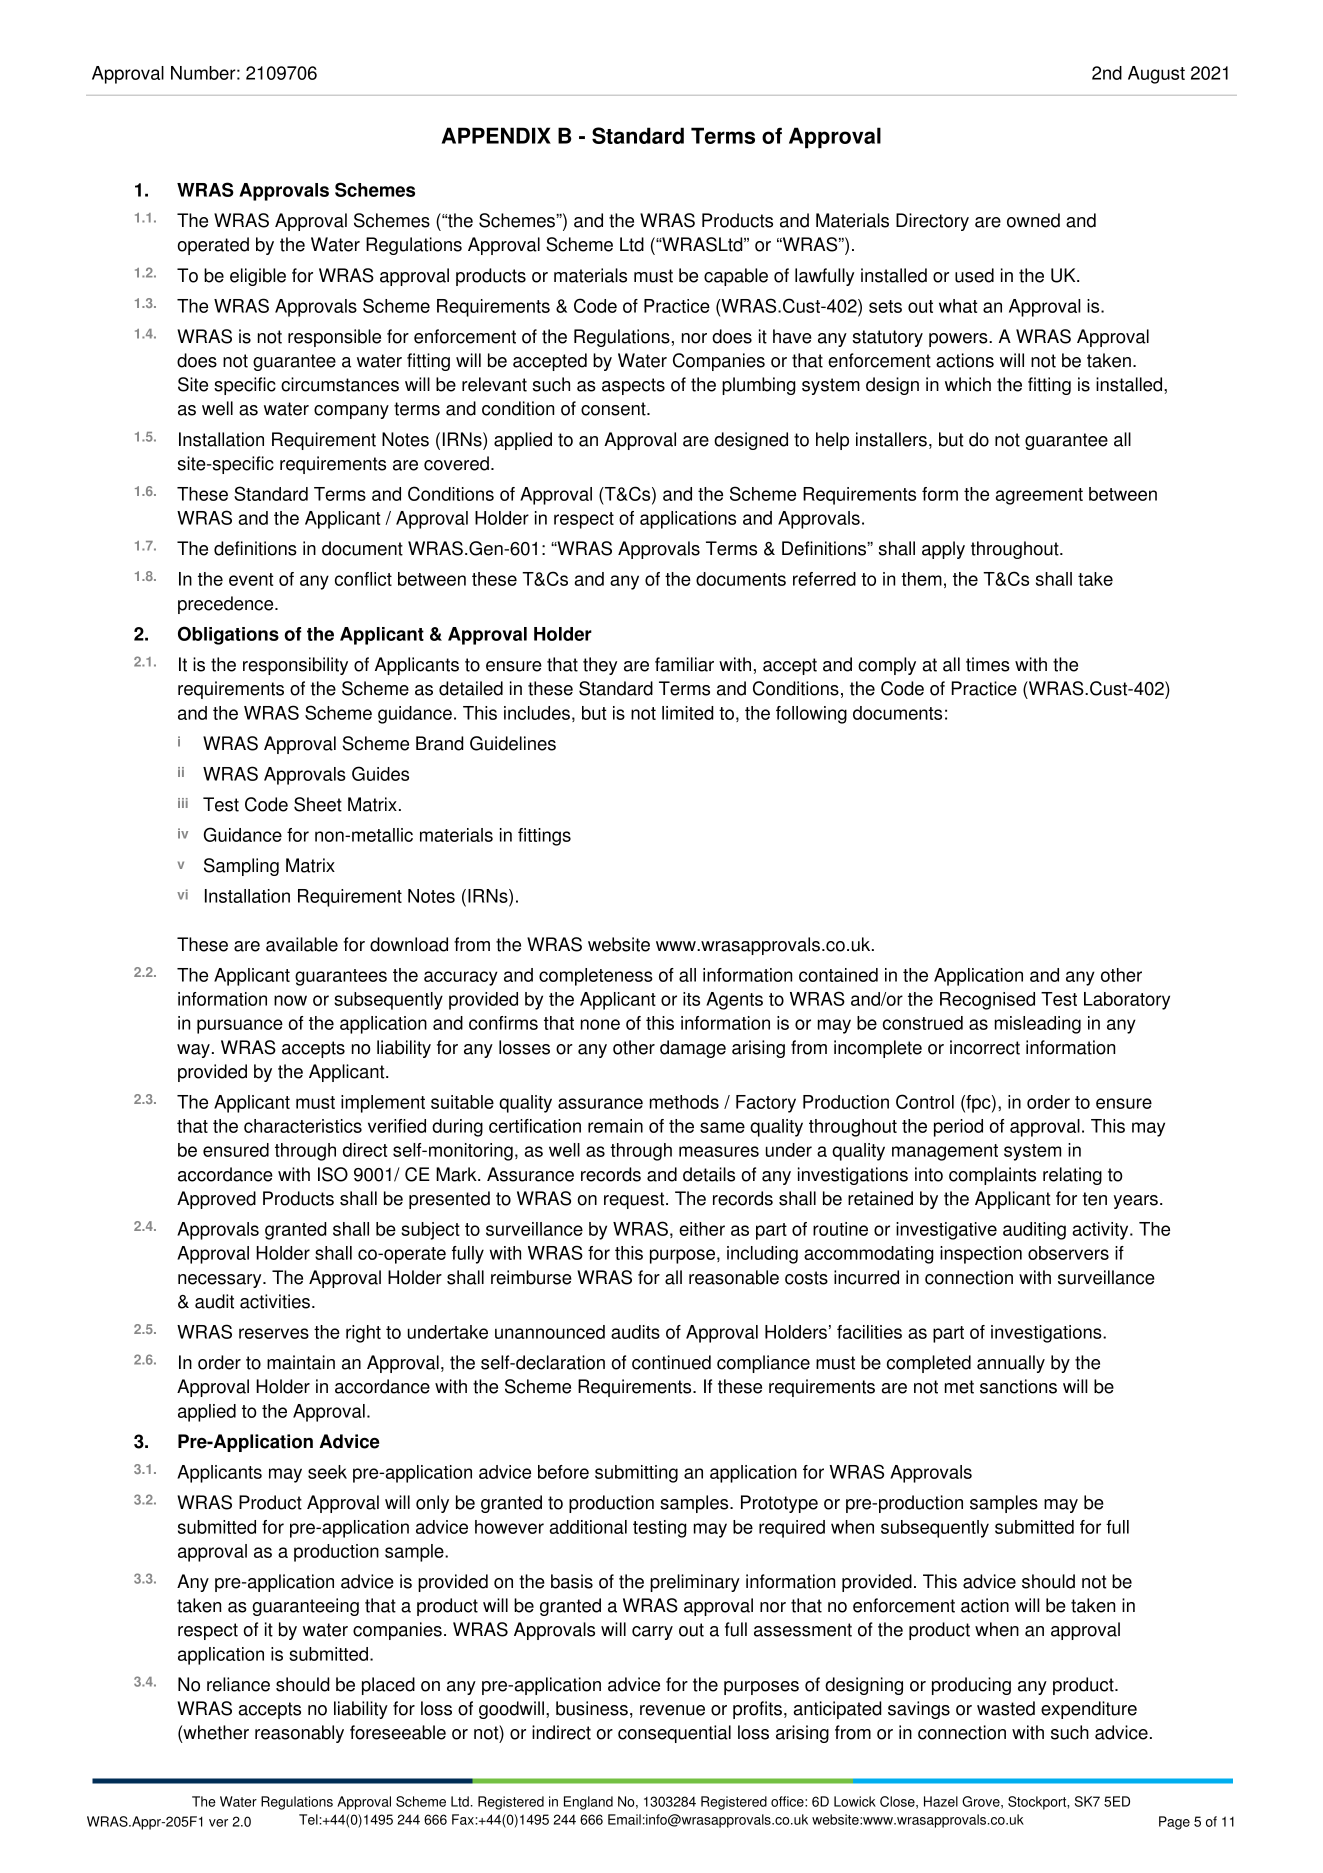 Image resolution: width=1323 pixels, height=1873 pixels. Describe the element at coordinates (1089, 1710) in the screenshot. I see `expenditure` at that location.
